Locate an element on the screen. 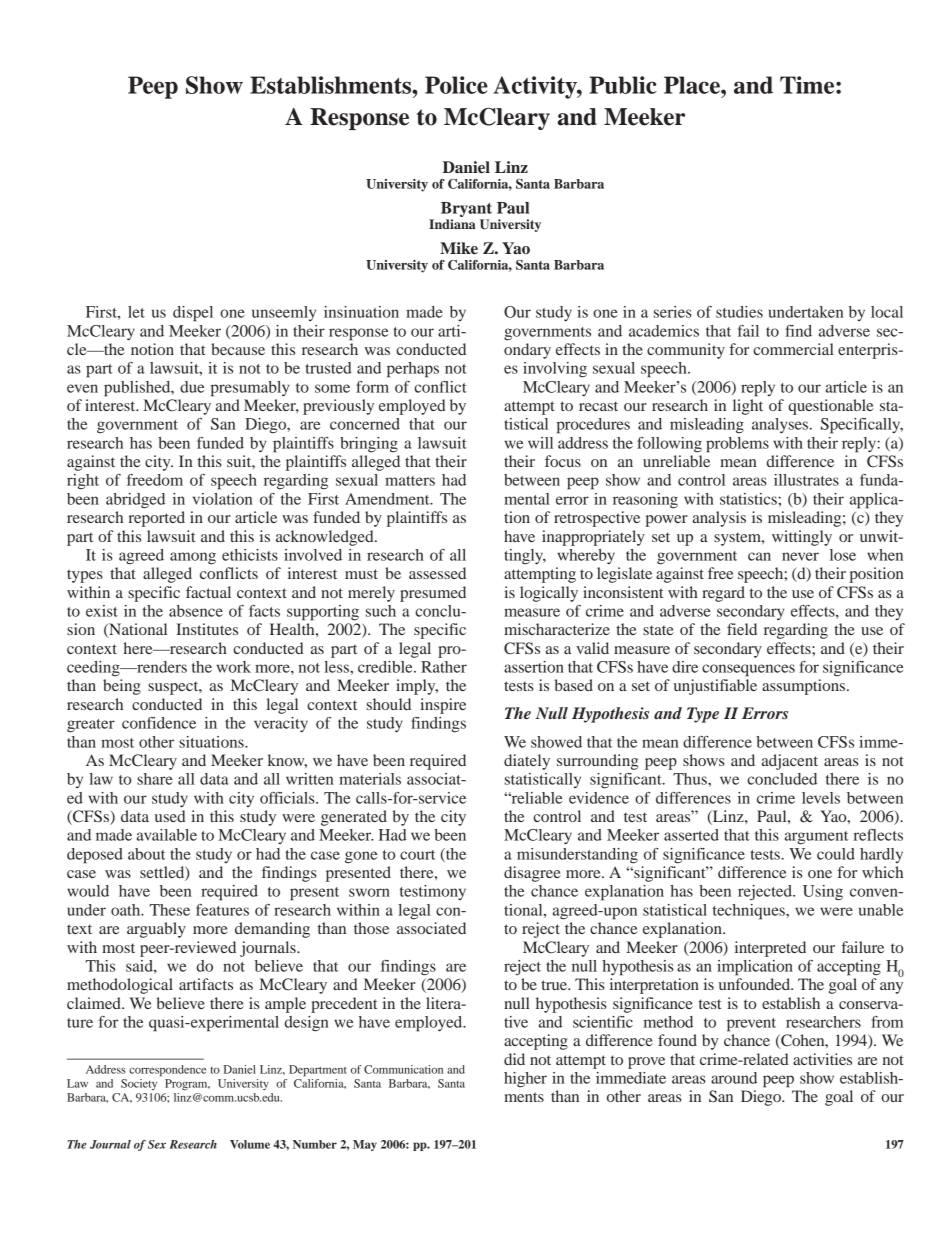 The height and width of the screenshot is (1233, 952). evidence is located at coordinates (599, 798).
